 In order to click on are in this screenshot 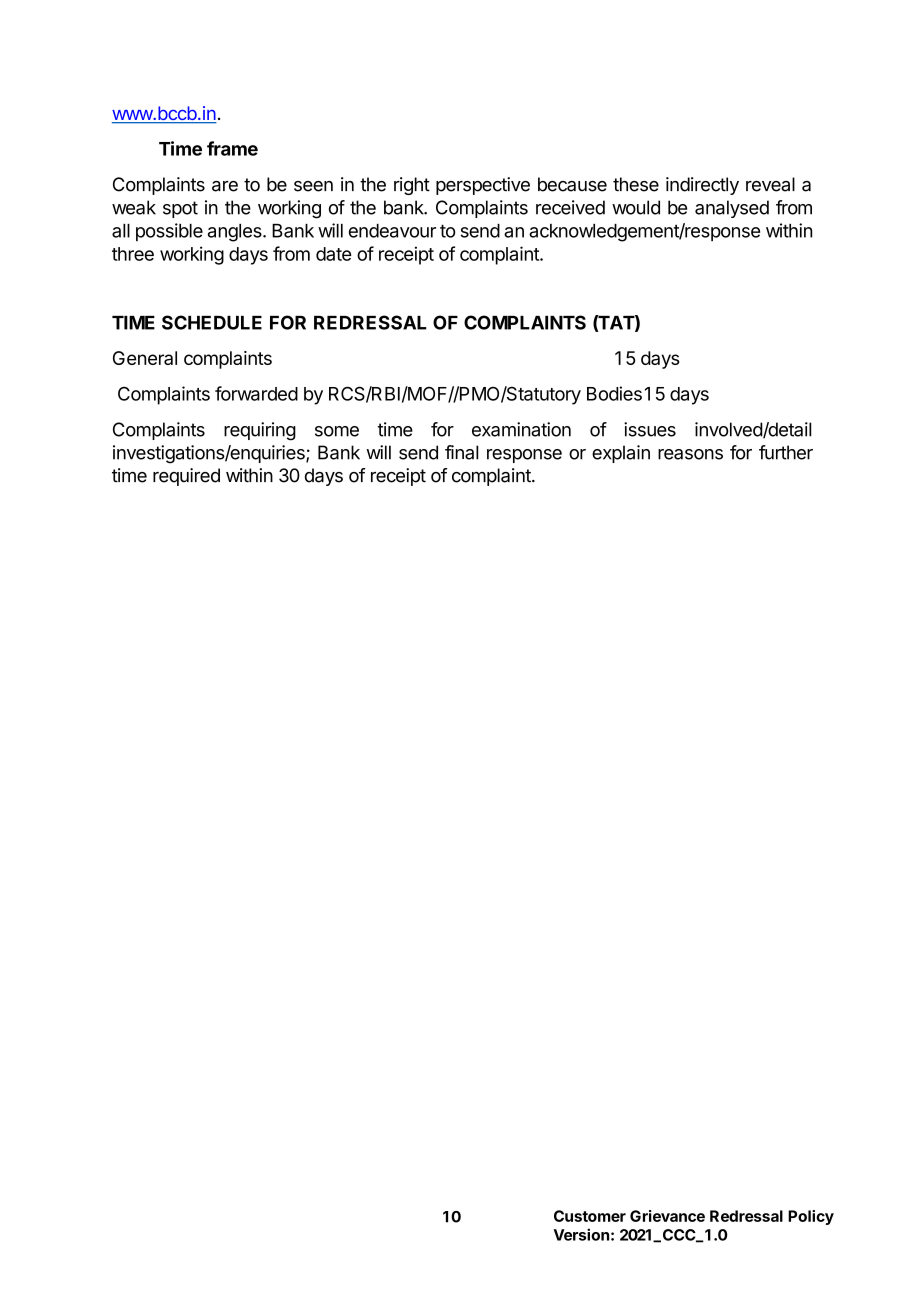, I will do `click(225, 186)`.
